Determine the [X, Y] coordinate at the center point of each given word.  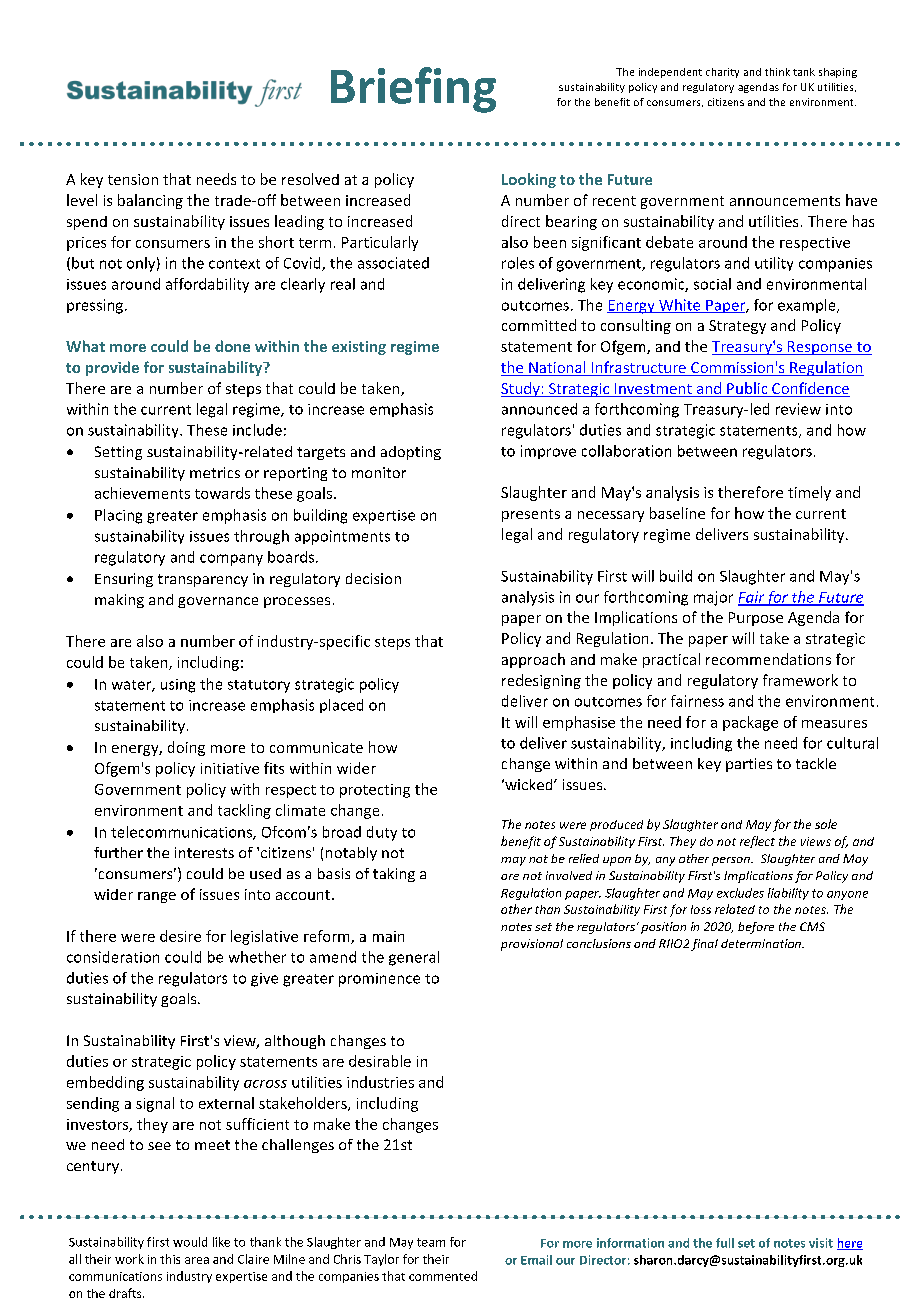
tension [133, 179]
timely [809, 493]
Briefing [413, 90]
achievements [142, 493]
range [157, 897]
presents [531, 515]
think [777, 72]
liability [788, 894]
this [170, 1259]
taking [394, 875]
